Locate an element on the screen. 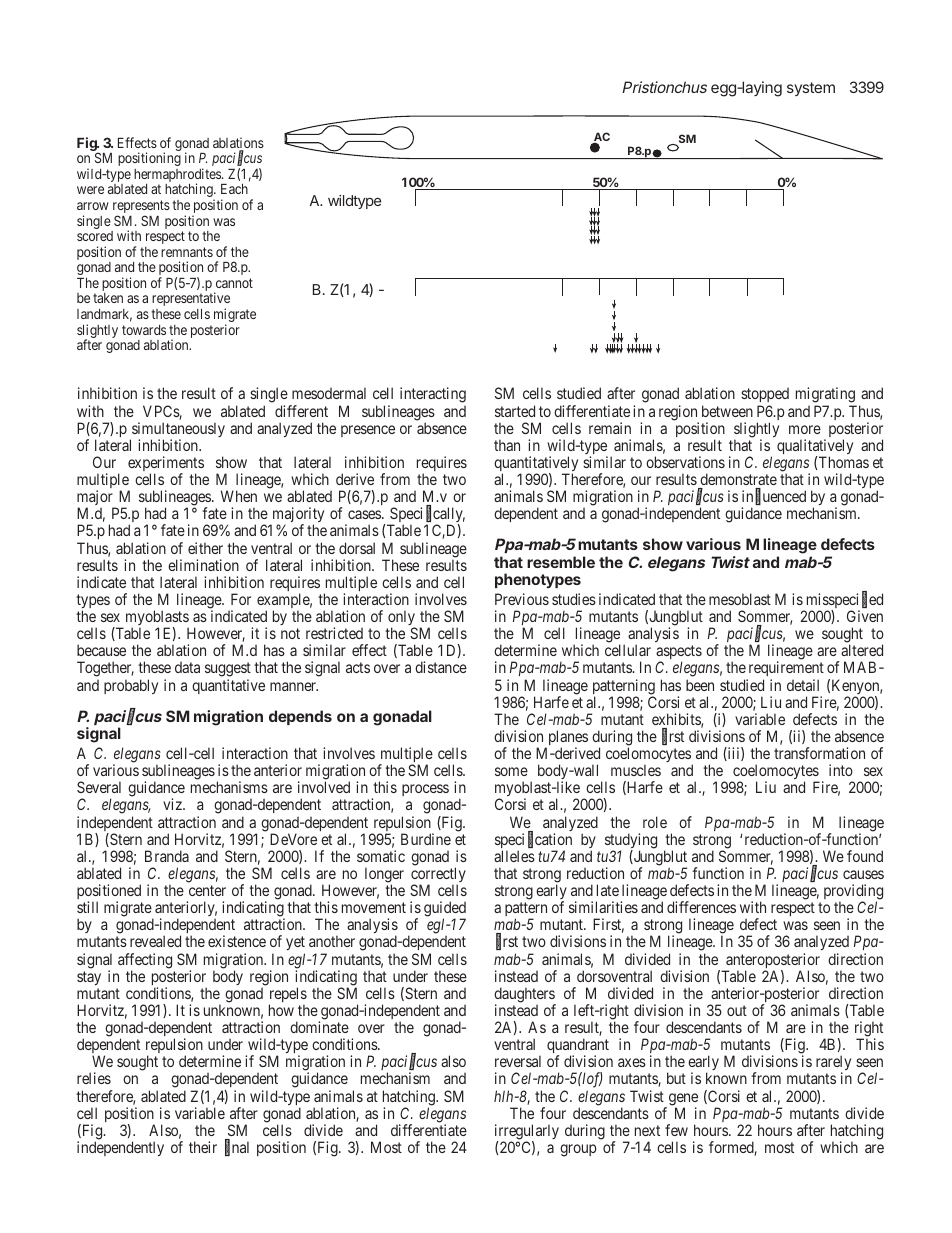 The height and width of the screenshot is (1233, 952). their is located at coordinates (203, 1147).
